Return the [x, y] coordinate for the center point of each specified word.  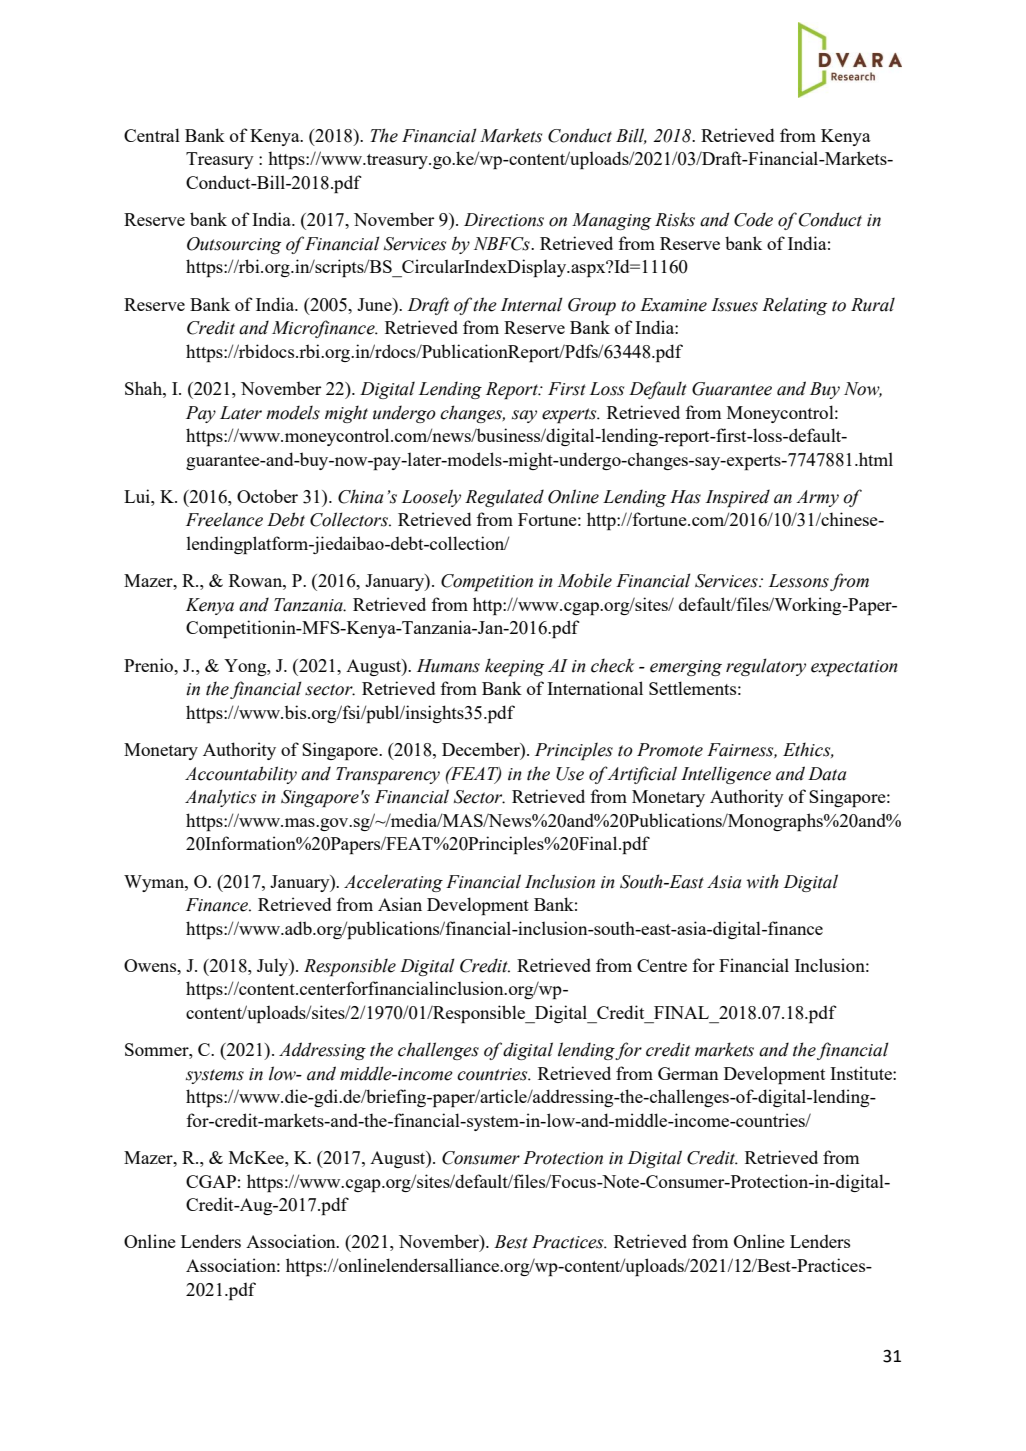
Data [827, 774]
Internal [532, 304]
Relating [794, 306]
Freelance [224, 519]
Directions [504, 220]
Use [570, 774]
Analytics [220, 798]
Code [753, 219]
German [688, 1073]
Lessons [798, 581]
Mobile [584, 580]
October [267, 496]
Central [152, 135]
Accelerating [393, 883]
